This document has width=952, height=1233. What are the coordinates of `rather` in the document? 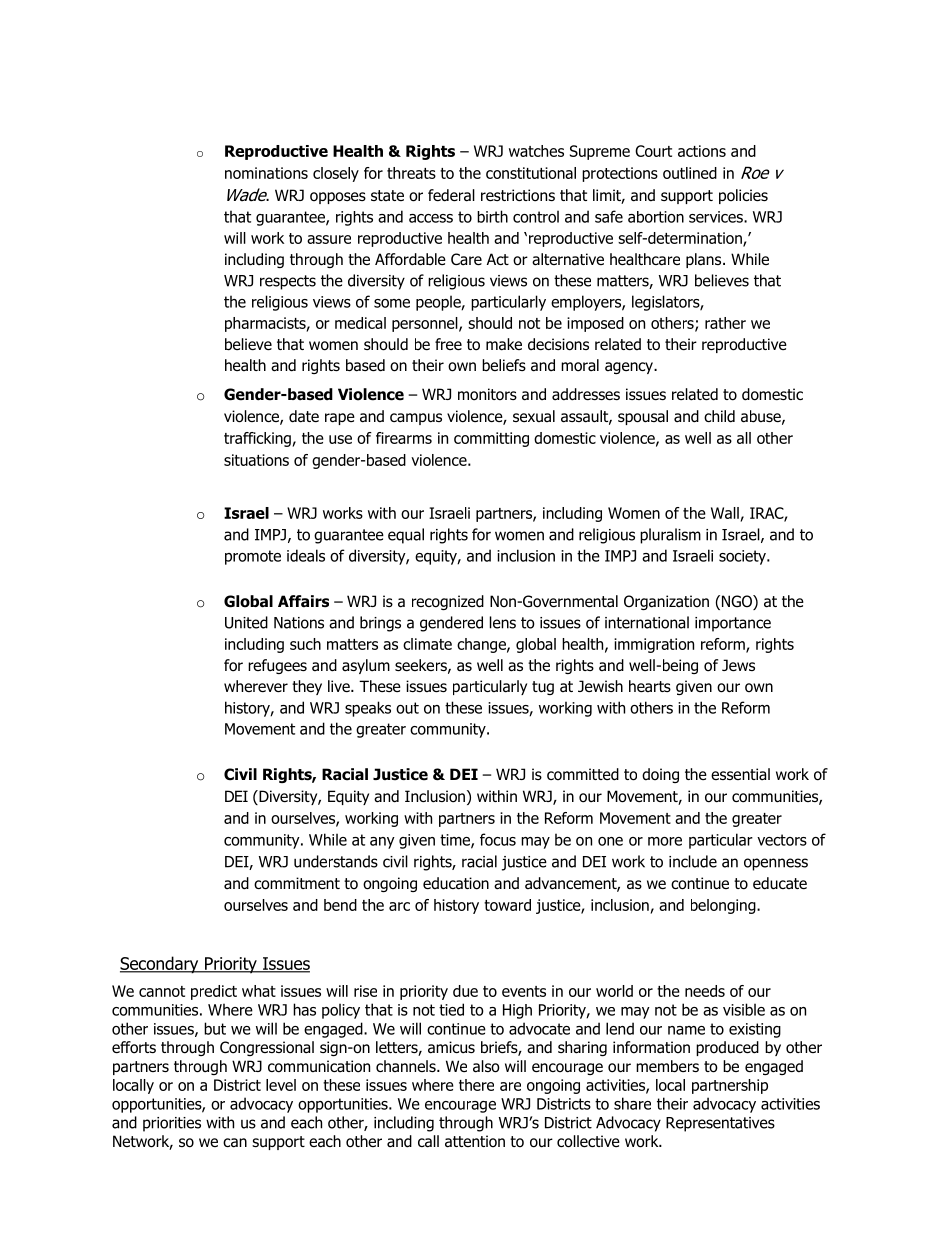 It's located at (725, 323).
